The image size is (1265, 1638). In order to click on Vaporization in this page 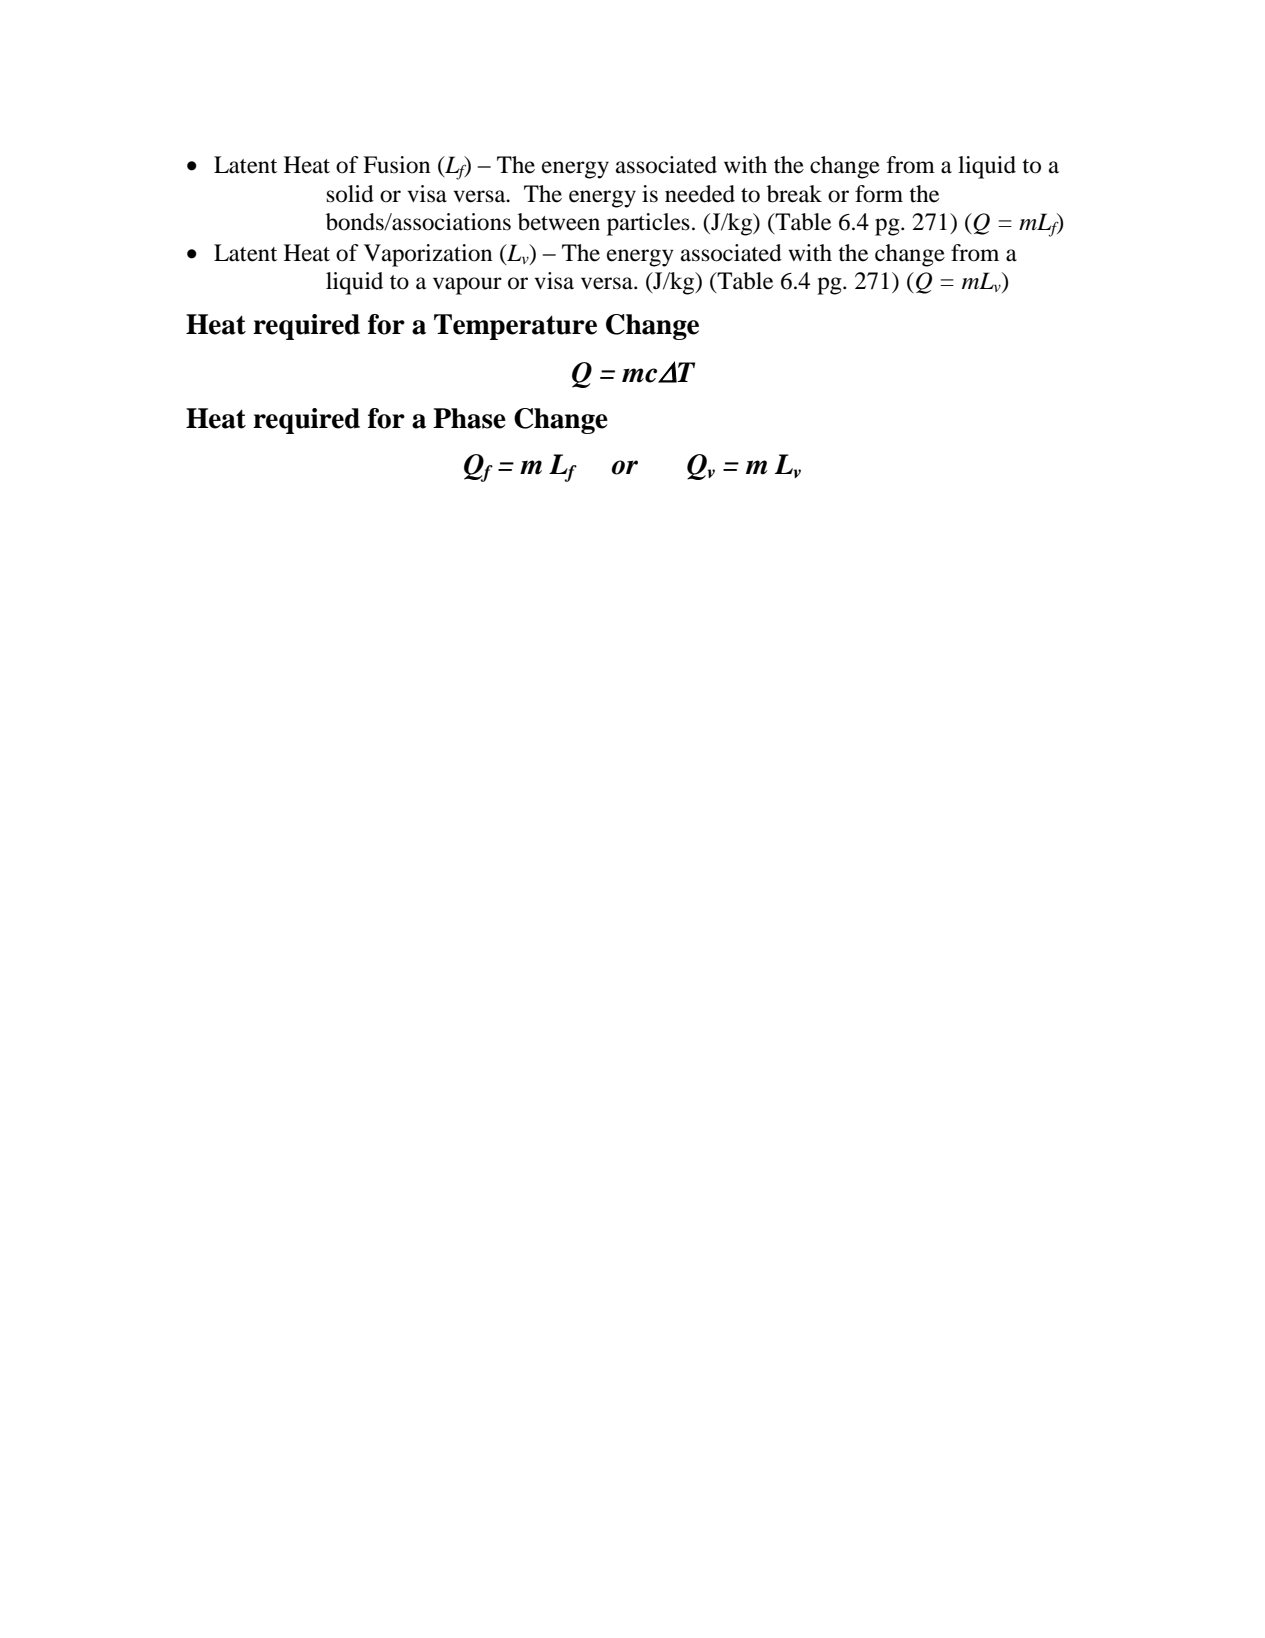, I will do `click(428, 255)`.
